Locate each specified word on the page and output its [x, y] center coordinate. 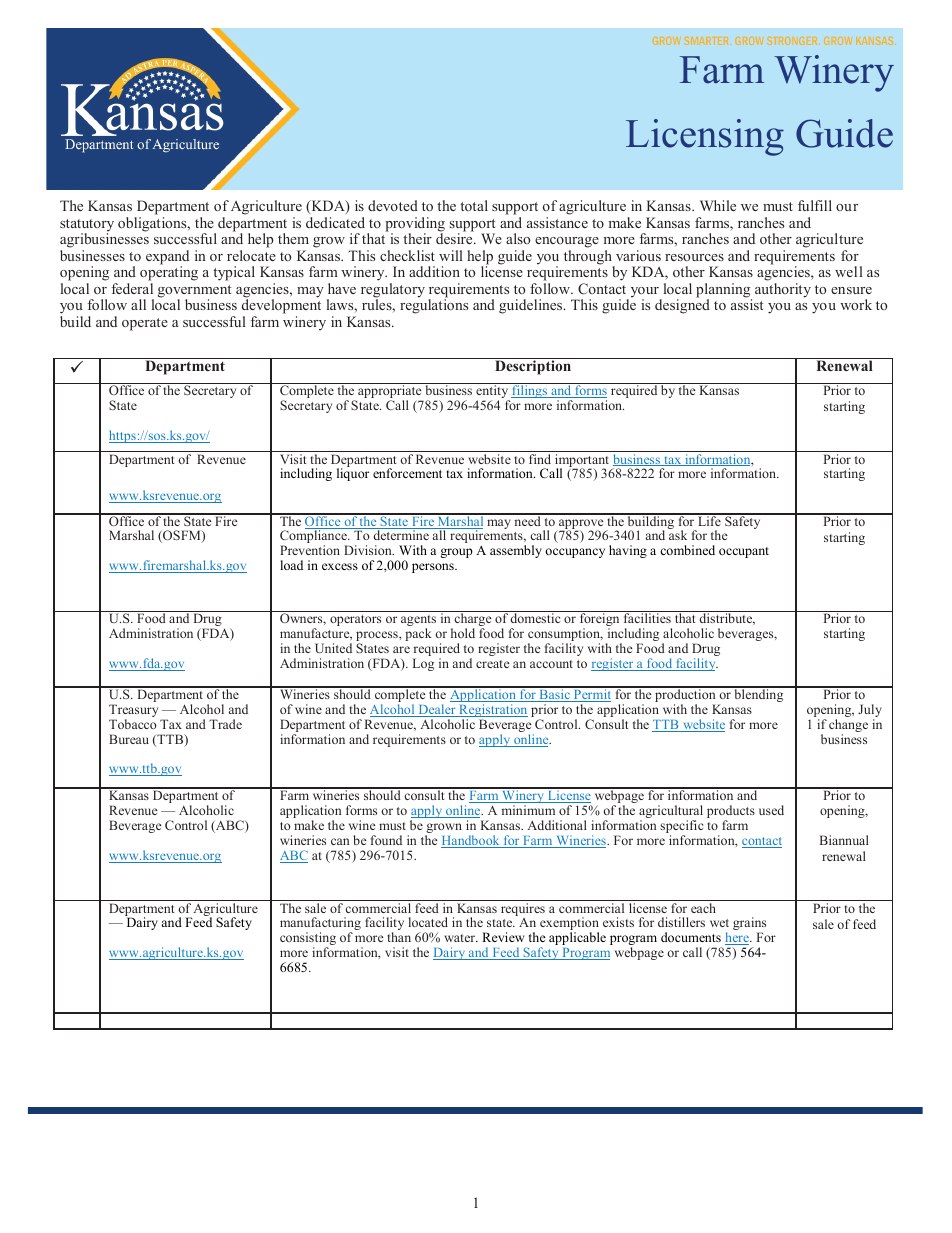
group [456, 553]
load [291, 565]
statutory [87, 226]
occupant [744, 552]
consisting [308, 940]
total [474, 205]
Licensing [705, 137]
